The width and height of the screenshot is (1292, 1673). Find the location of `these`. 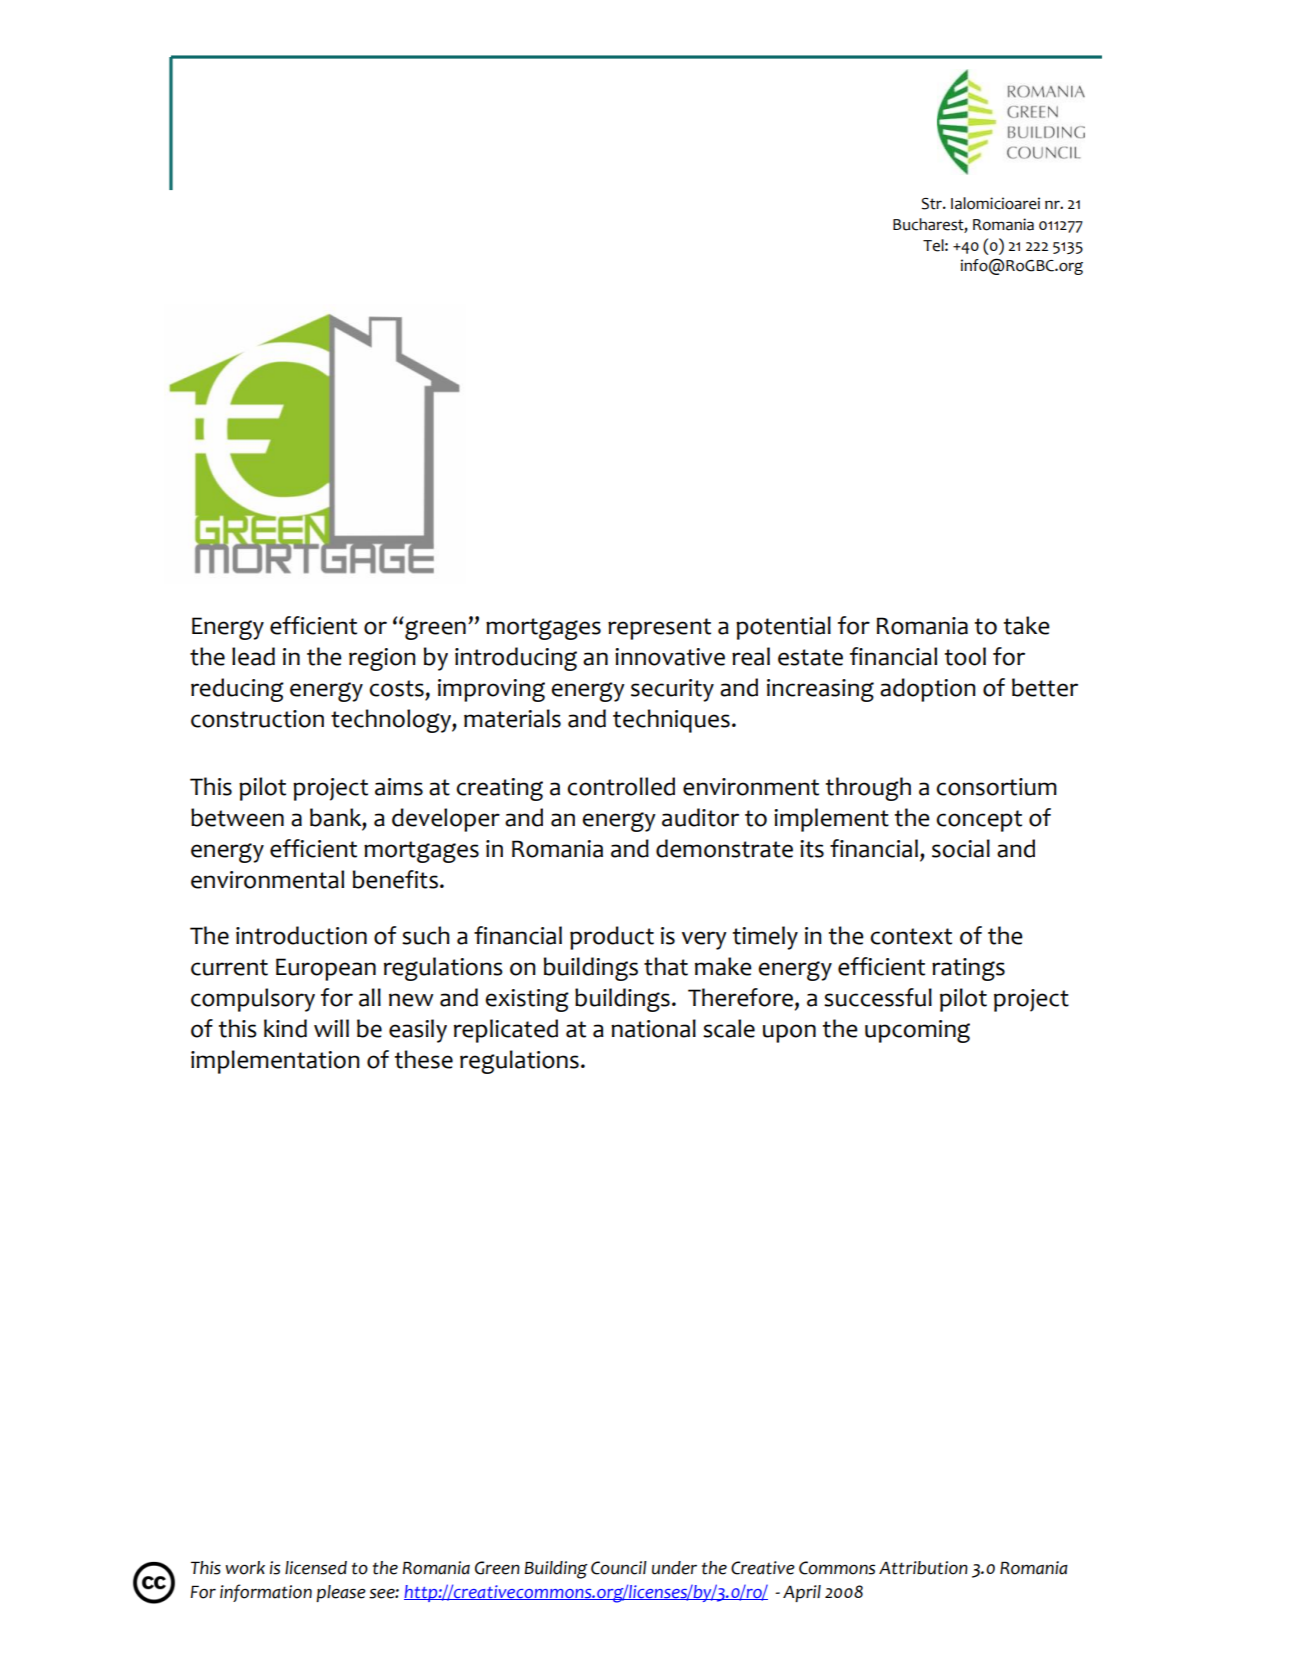

these is located at coordinates (424, 1059).
